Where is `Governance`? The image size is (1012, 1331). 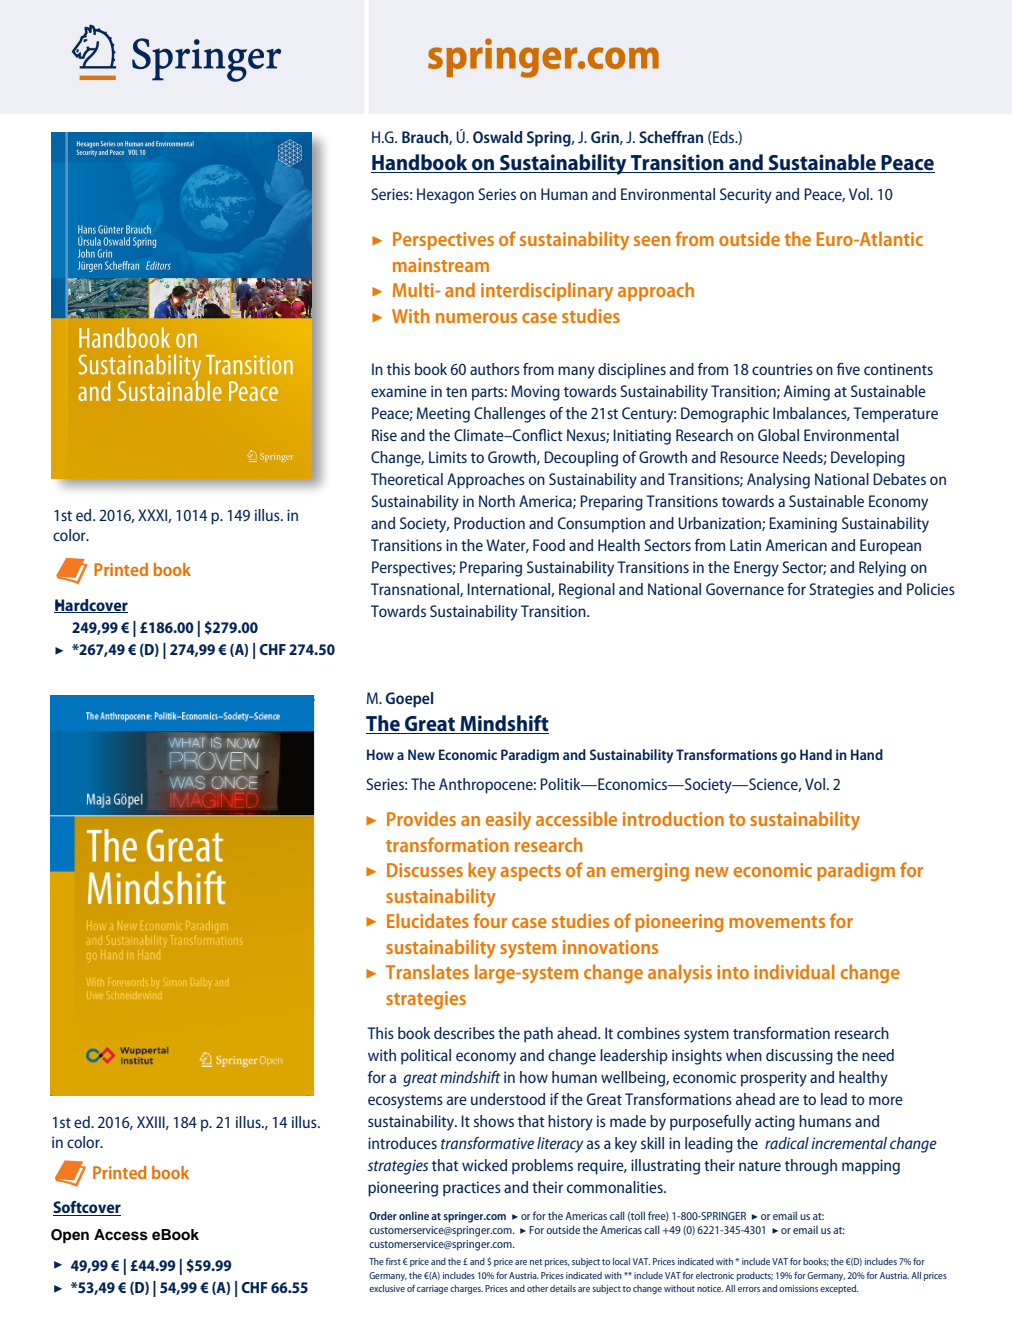 Governance is located at coordinates (745, 589).
